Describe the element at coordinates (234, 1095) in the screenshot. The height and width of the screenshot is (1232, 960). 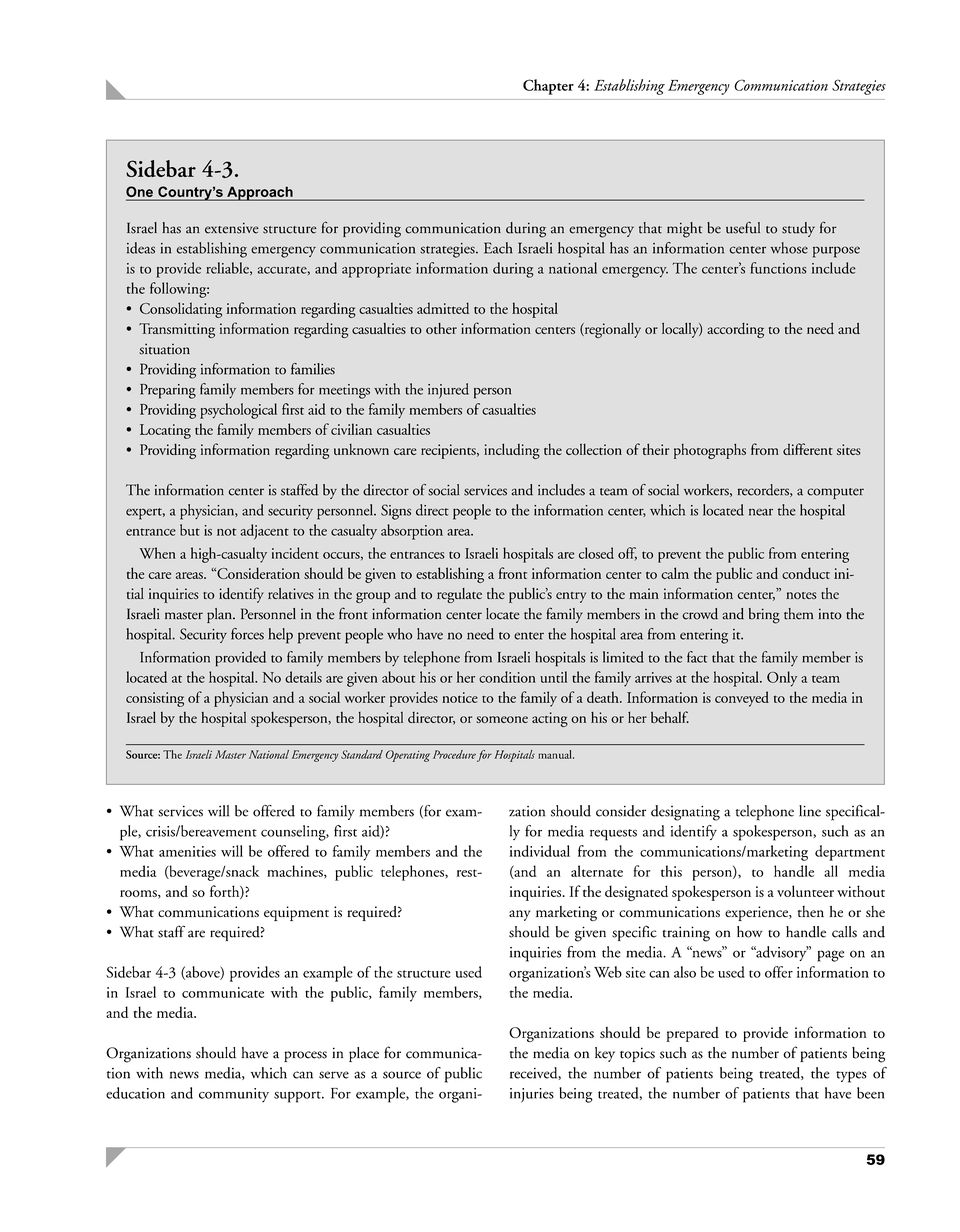
I see `community` at that location.
